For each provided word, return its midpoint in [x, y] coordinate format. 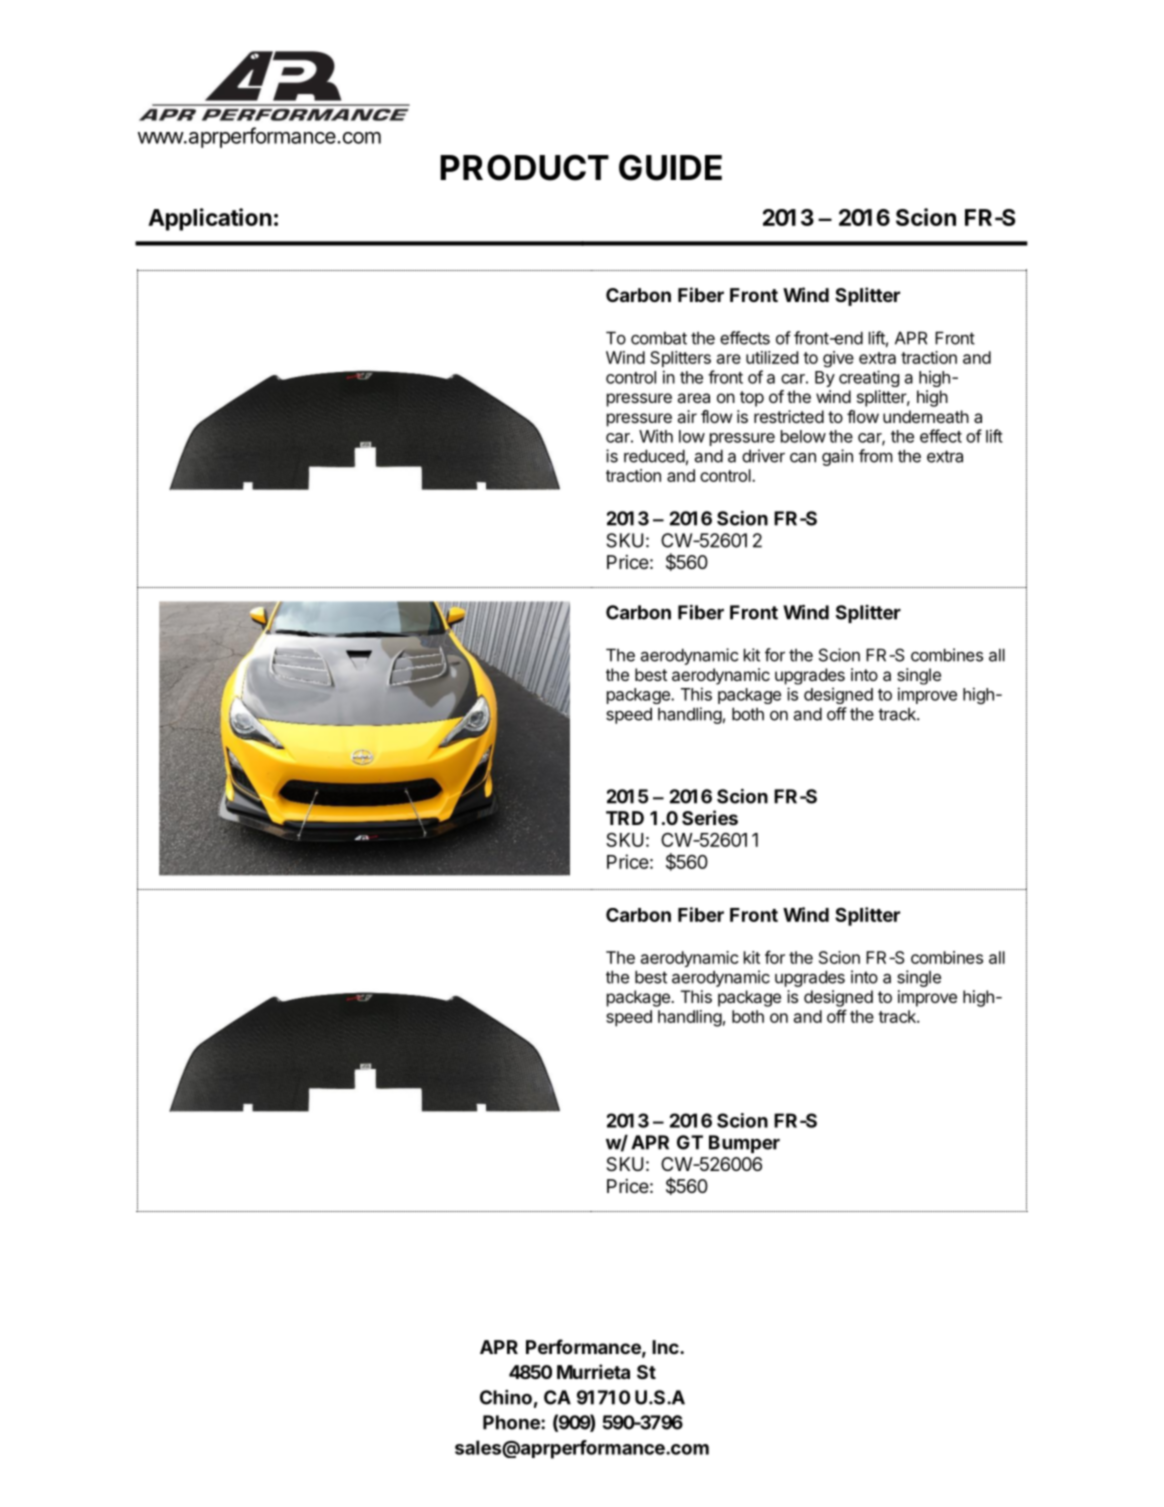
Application [210, 219]
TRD [625, 818]
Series [710, 817]
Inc [666, 1347]
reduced [654, 456]
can [803, 457]
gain [837, 457]
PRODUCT [524, 167]
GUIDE [670, 167]
